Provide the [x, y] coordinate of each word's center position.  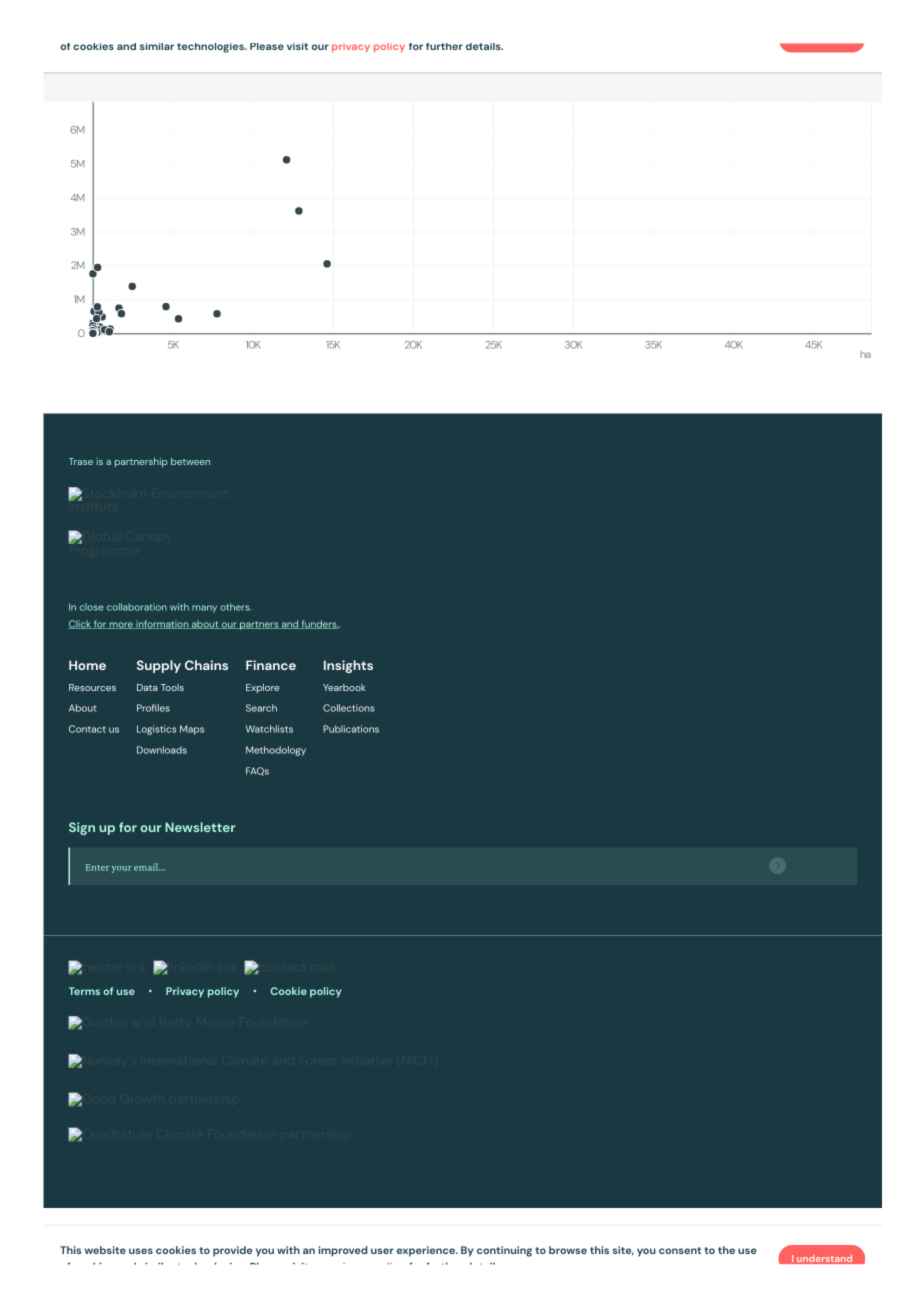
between [190, 461]
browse [568, 1250]
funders [319, 624]
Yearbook [344, 687]
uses [141, 1251]
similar [157, 46]
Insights [348, 666]
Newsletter [200, 827]
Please [267, 46]
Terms [84, 991]
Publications [351, 729]
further [444, 46]
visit [297, 46]
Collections [349, 708]
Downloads [162, 750]
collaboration [137, 607]
